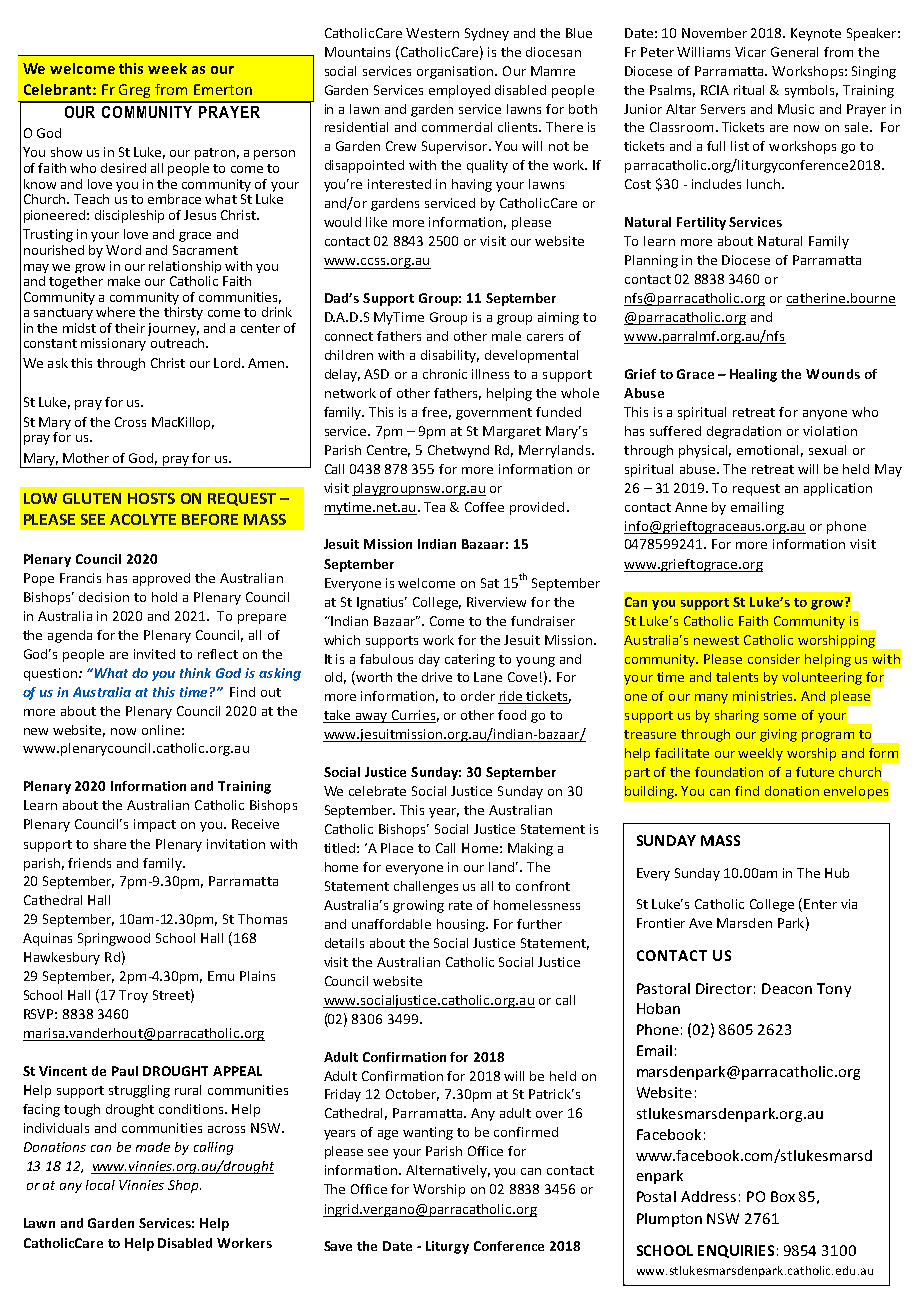  What do you see at coordinates (134, 91) in the screenshot?
I see `Greg` at bounding box center [134, 91].
